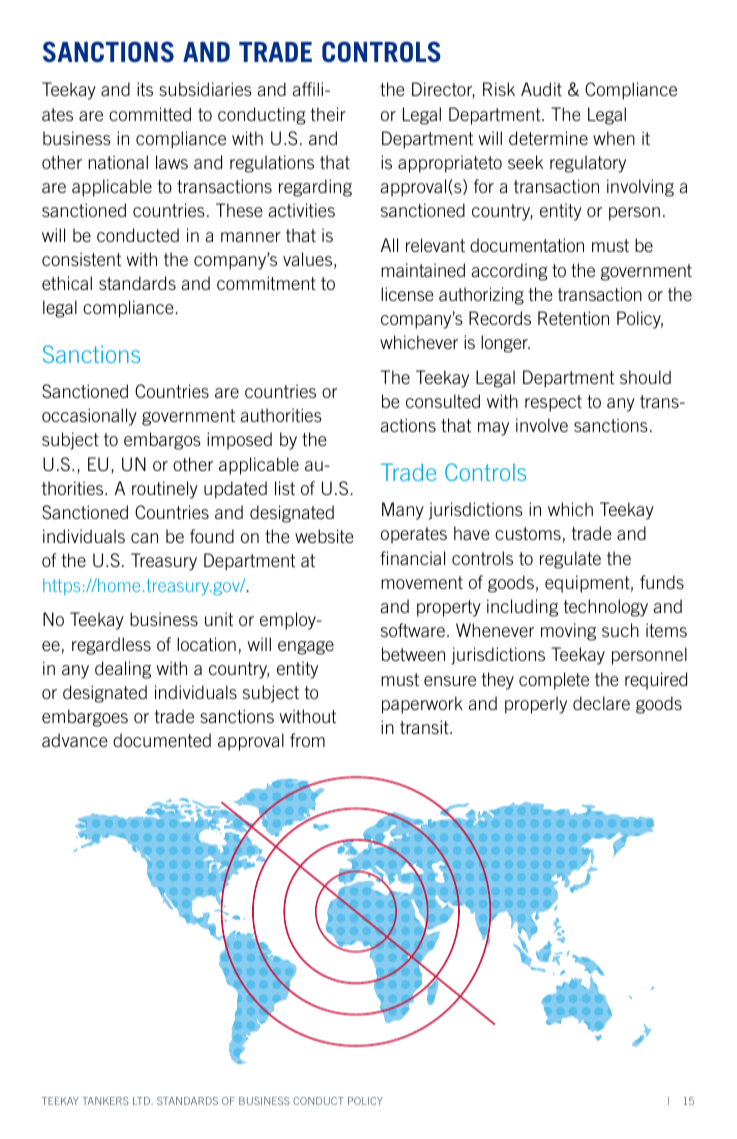 Image resolution: width=737 pixels, height=1139 pixels. What do you see at coordinates (105, 1101) in the document?
I see `TANKERS` at bounding box center [105, 1101].
